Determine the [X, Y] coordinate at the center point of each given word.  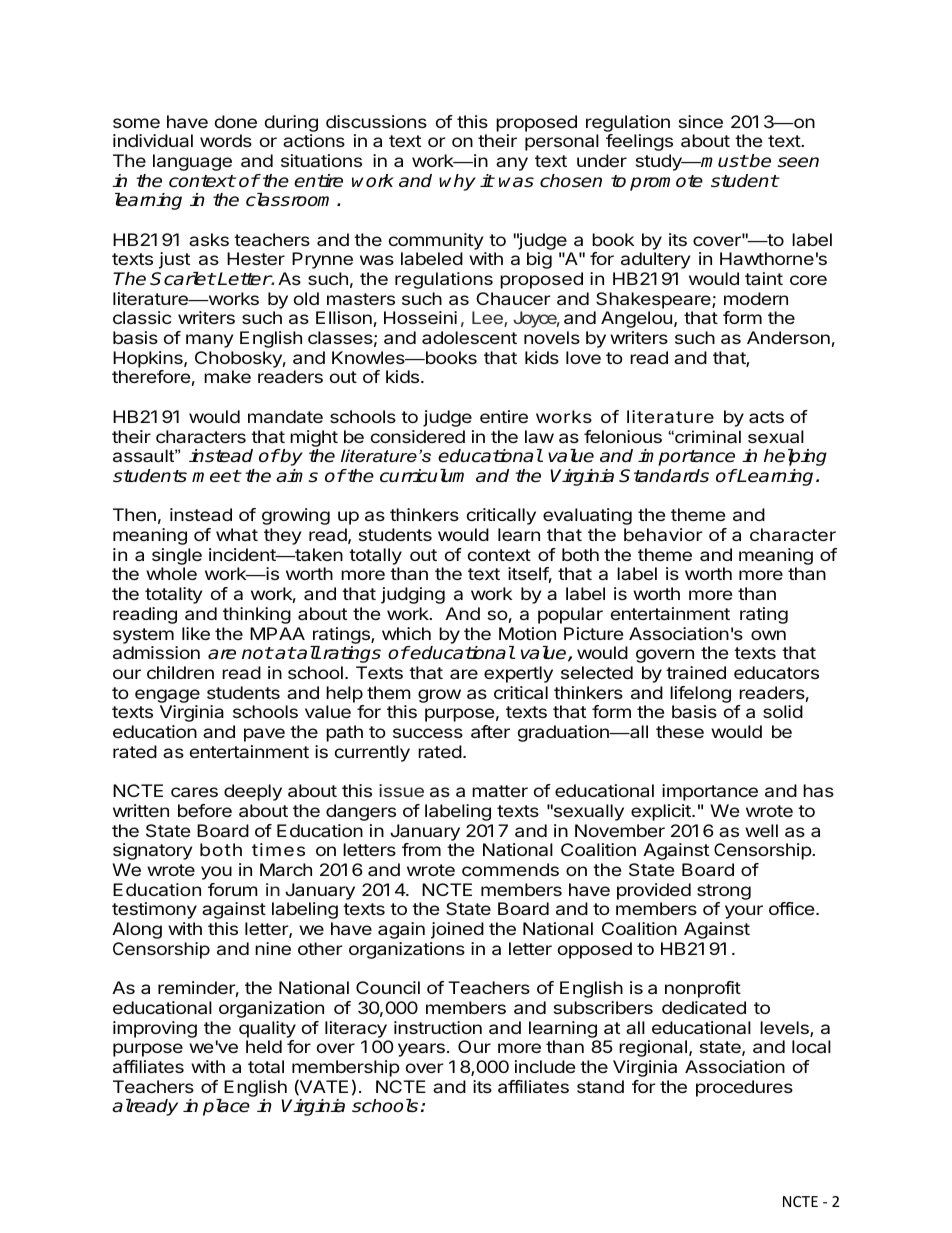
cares [194, 792]
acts [766, 417]
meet [216, 476]
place [226, 1107]
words [226, 140]
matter [500, 791]
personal [562, 142]
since [701, 121]
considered [417, 436]
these [680, 731]
